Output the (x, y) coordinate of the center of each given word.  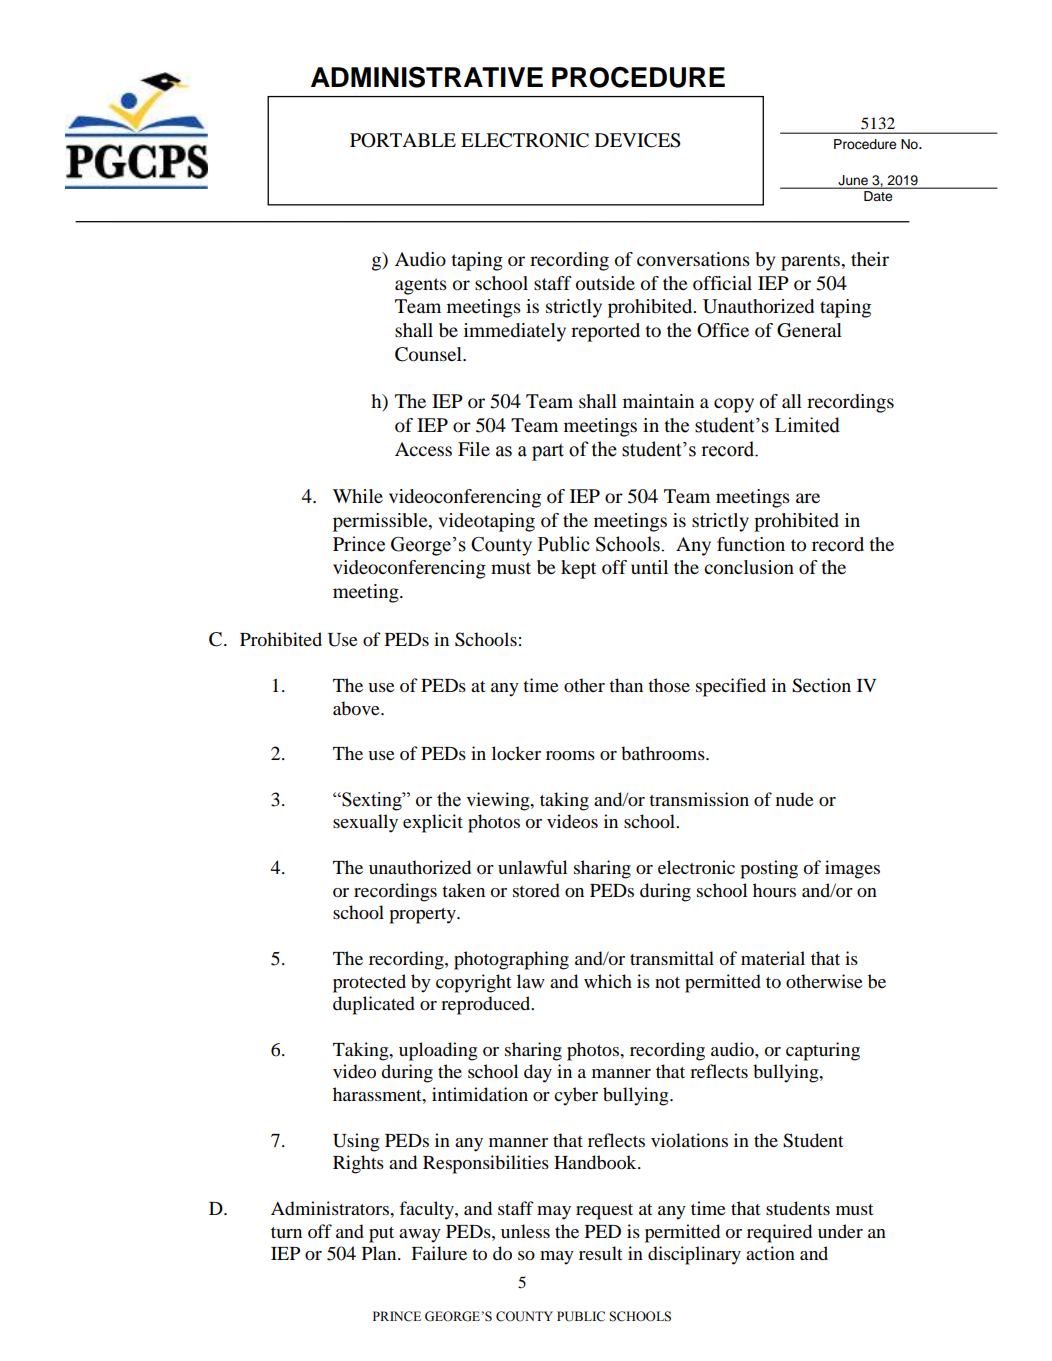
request (604, 1212)
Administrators (331, 1208)
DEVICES (638, 140)
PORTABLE (403, 140)
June (853, 181)
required (779, 1233)
